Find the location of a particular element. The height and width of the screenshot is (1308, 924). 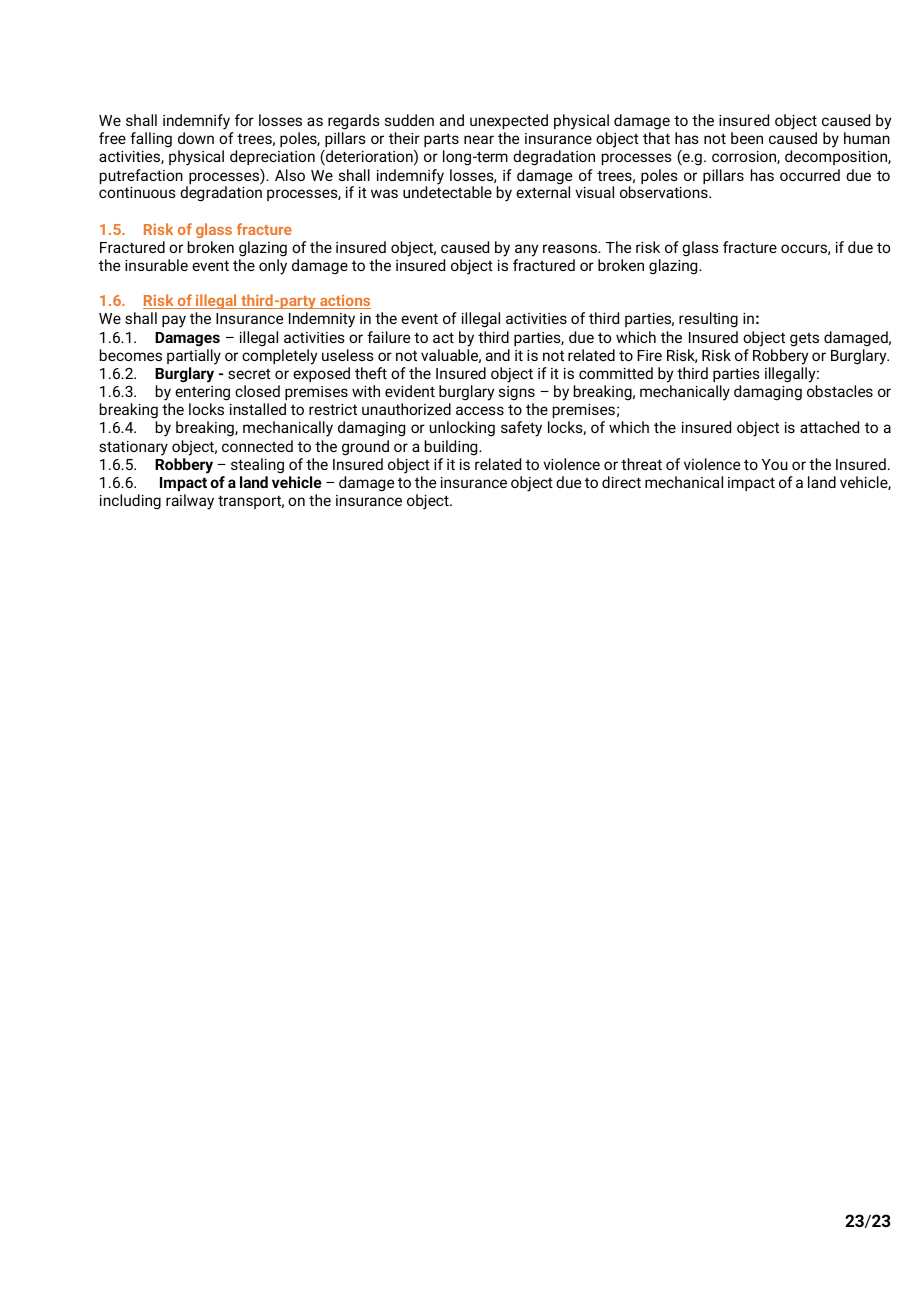

down is located at coordinates (196, 138).
